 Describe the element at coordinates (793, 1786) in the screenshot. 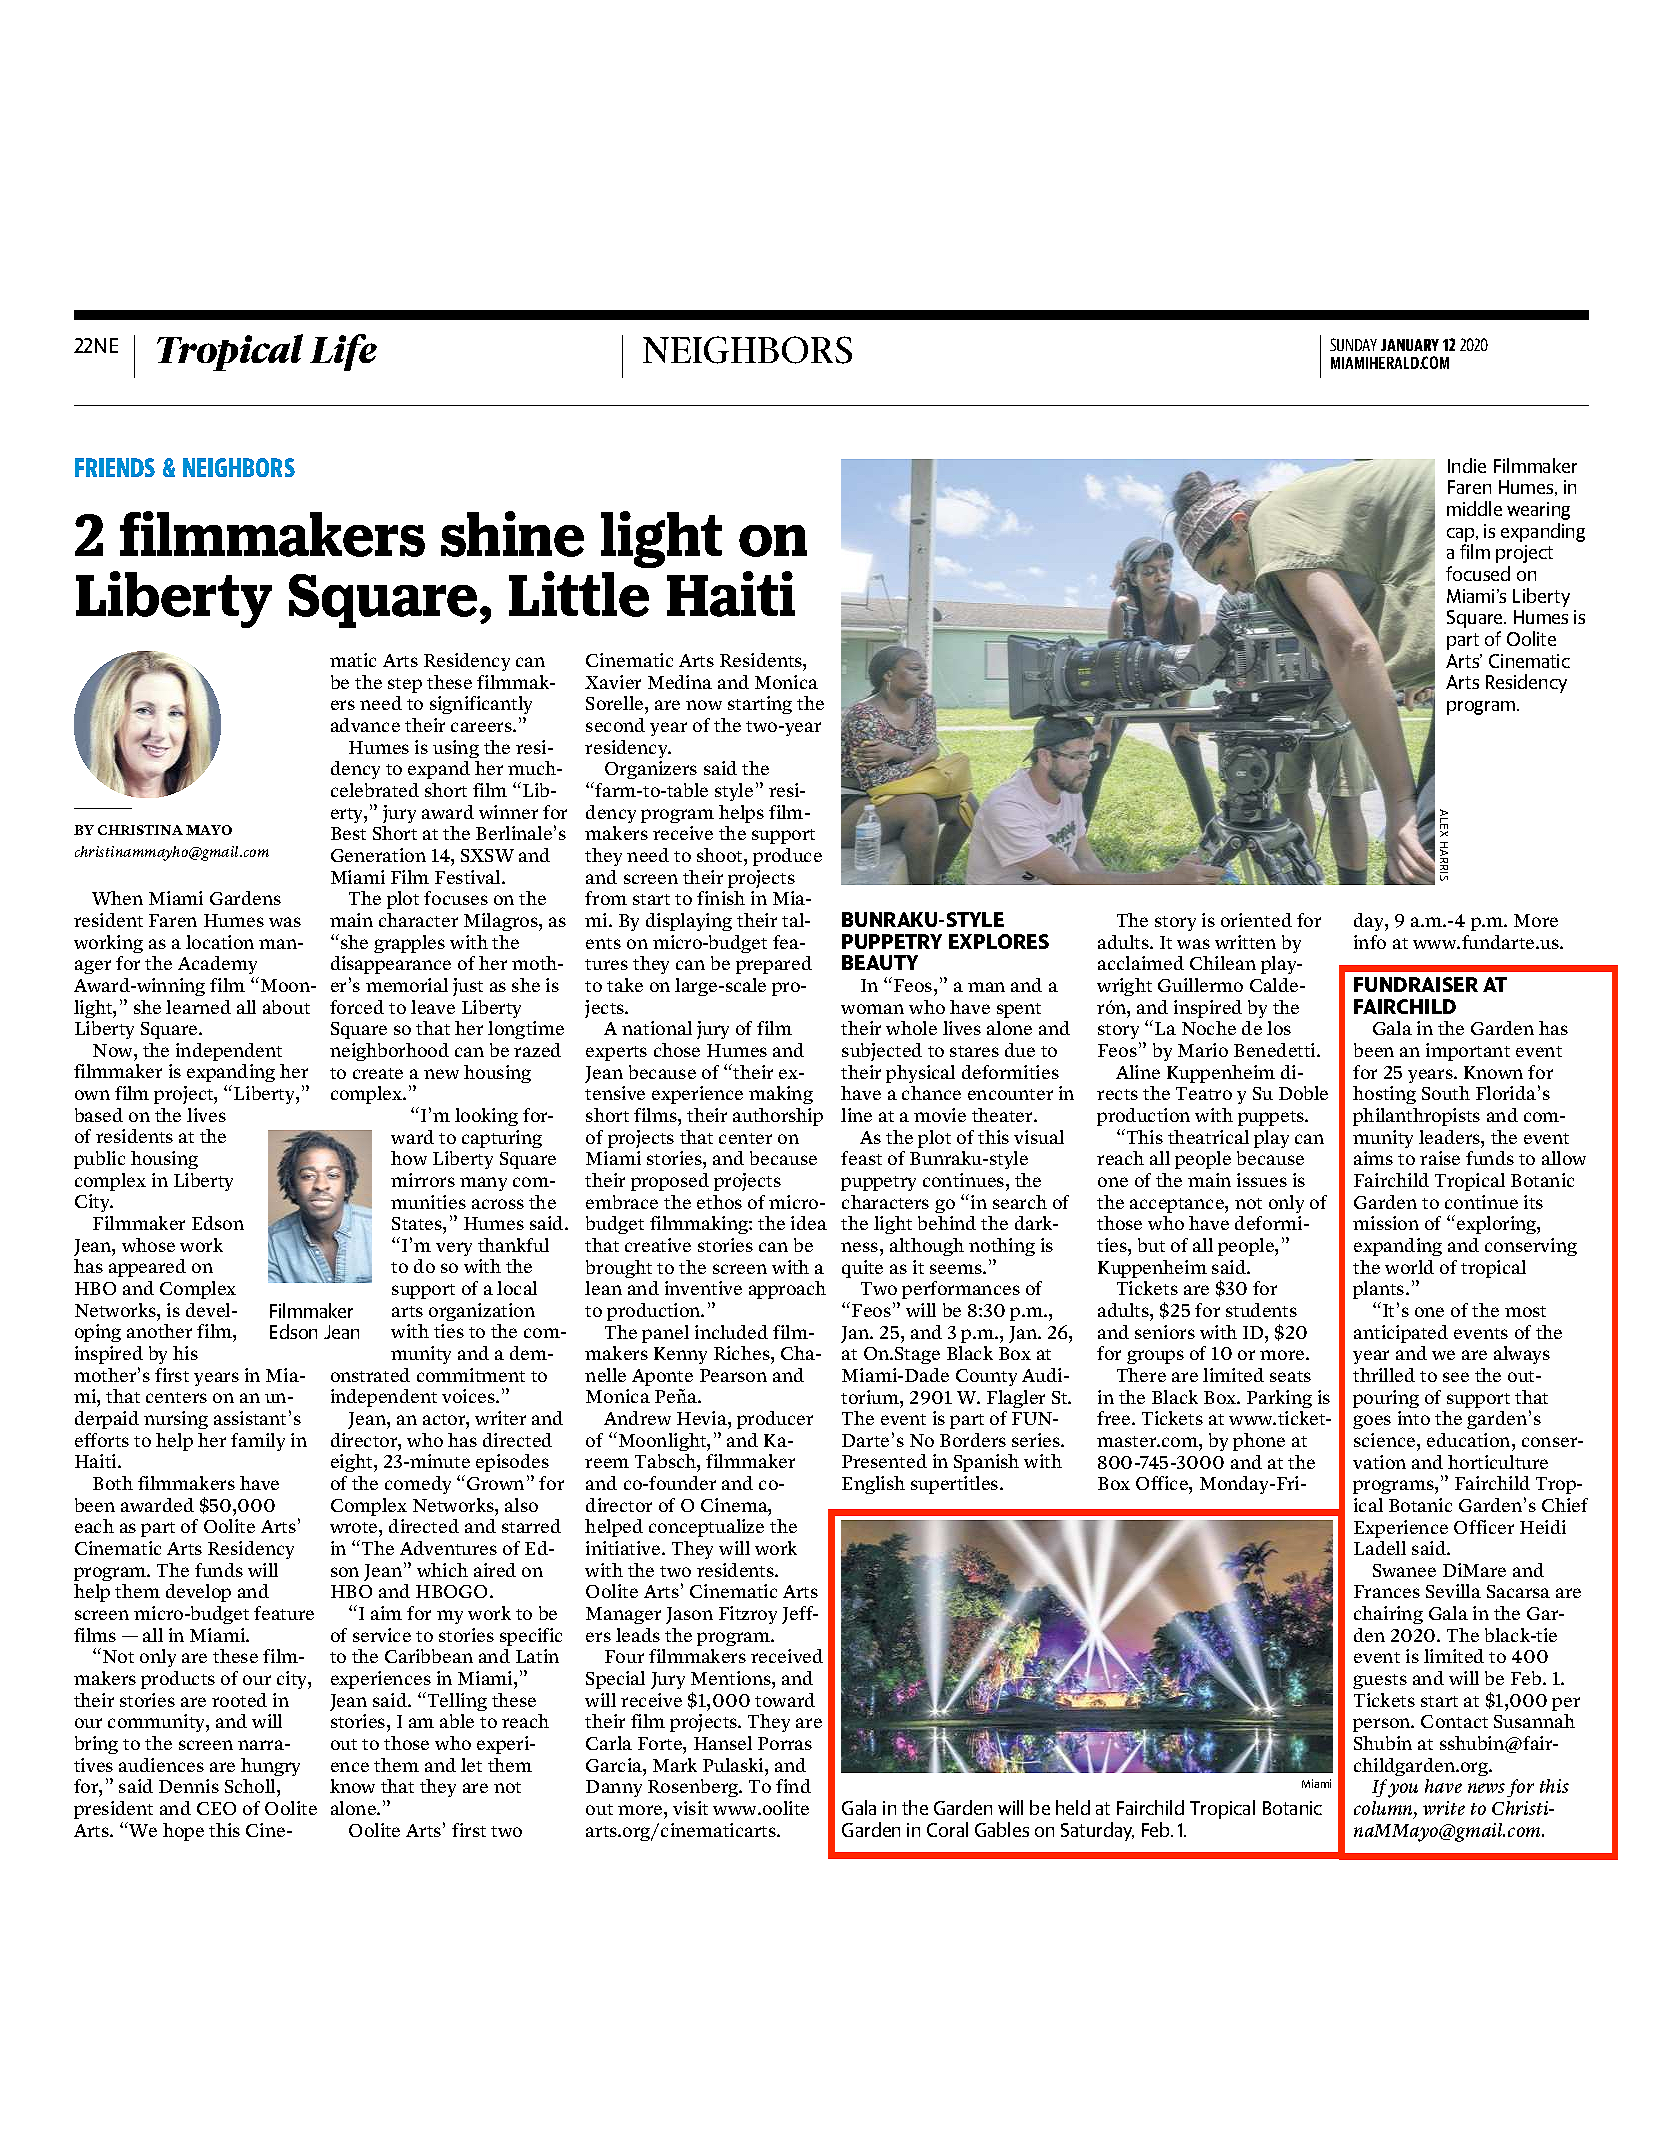

I see `find` at that location.
